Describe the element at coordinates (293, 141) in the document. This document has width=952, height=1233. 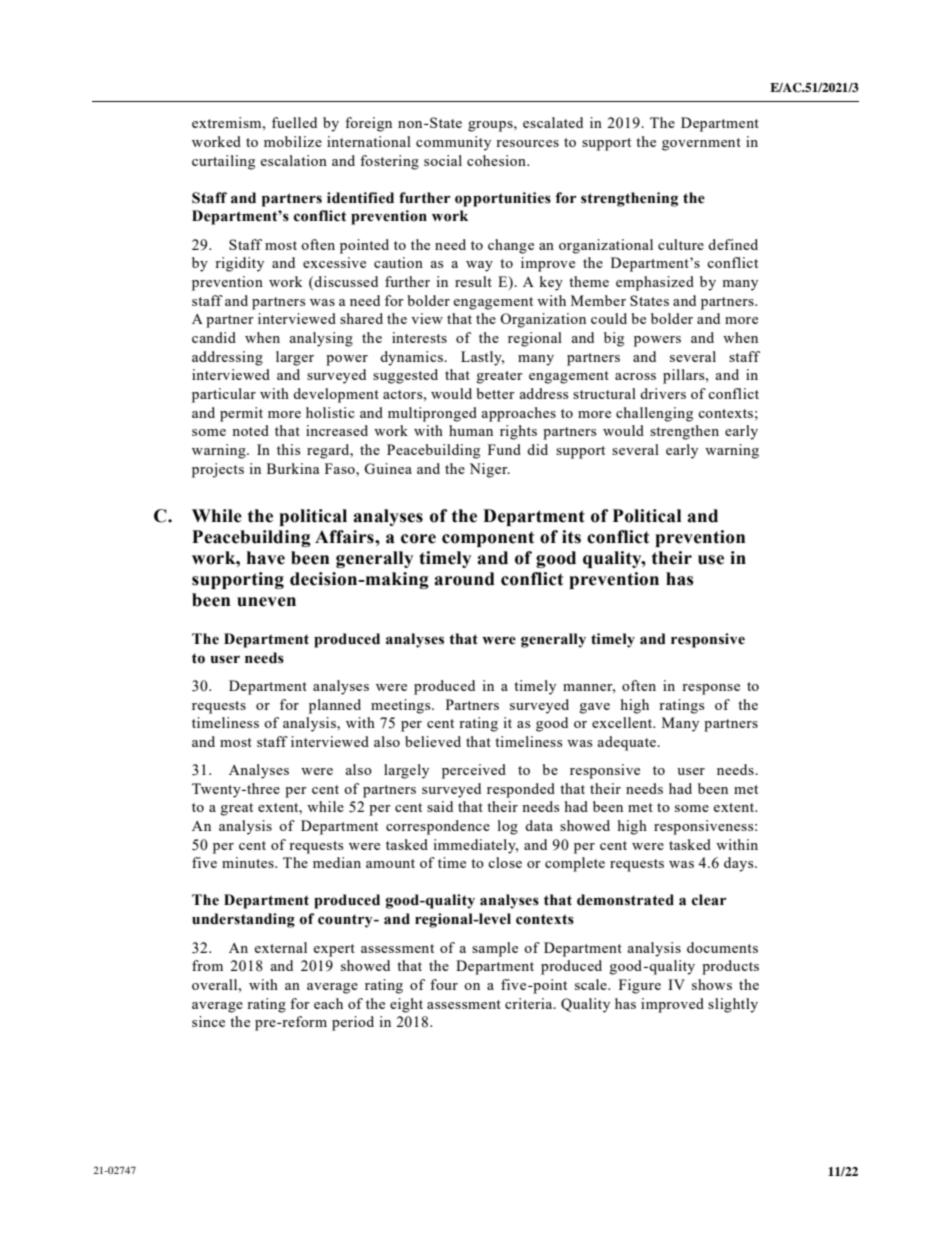
I see `mobilize` at that location.
